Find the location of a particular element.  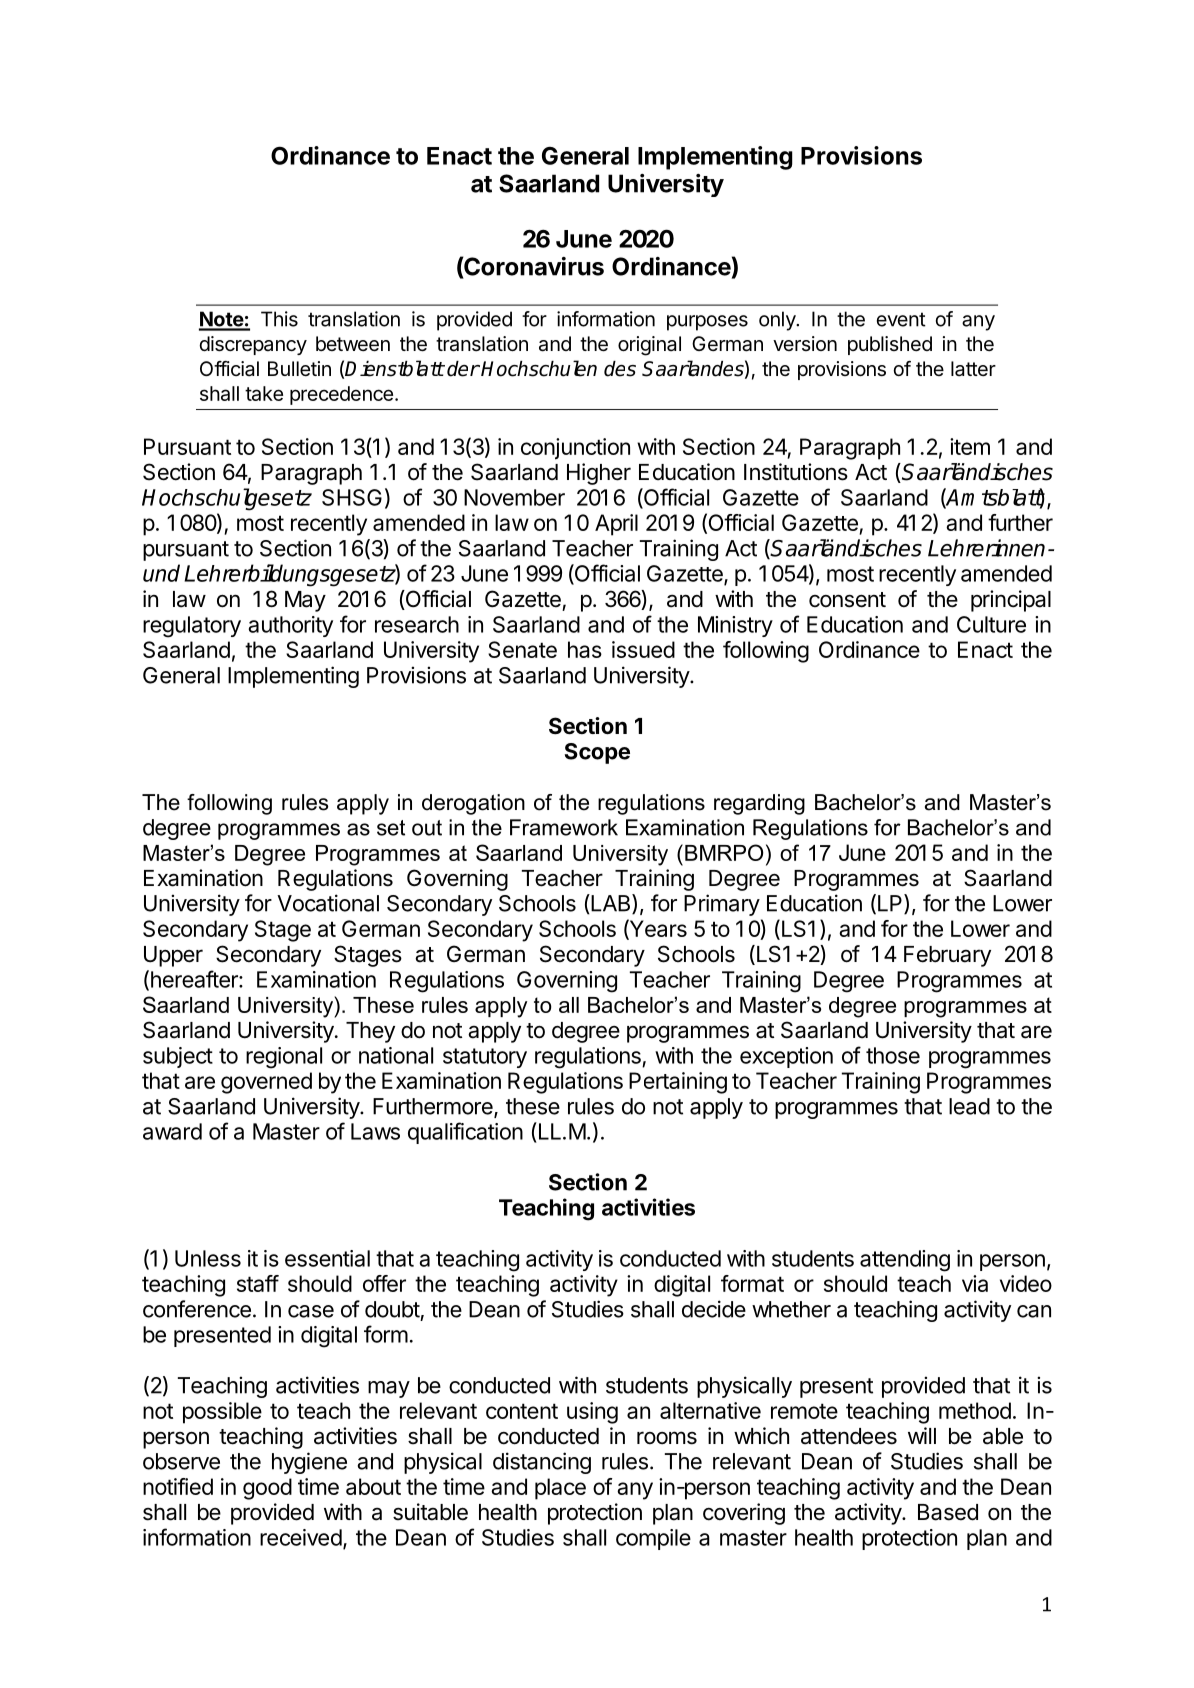

original is located at coordinates (649, 346).
